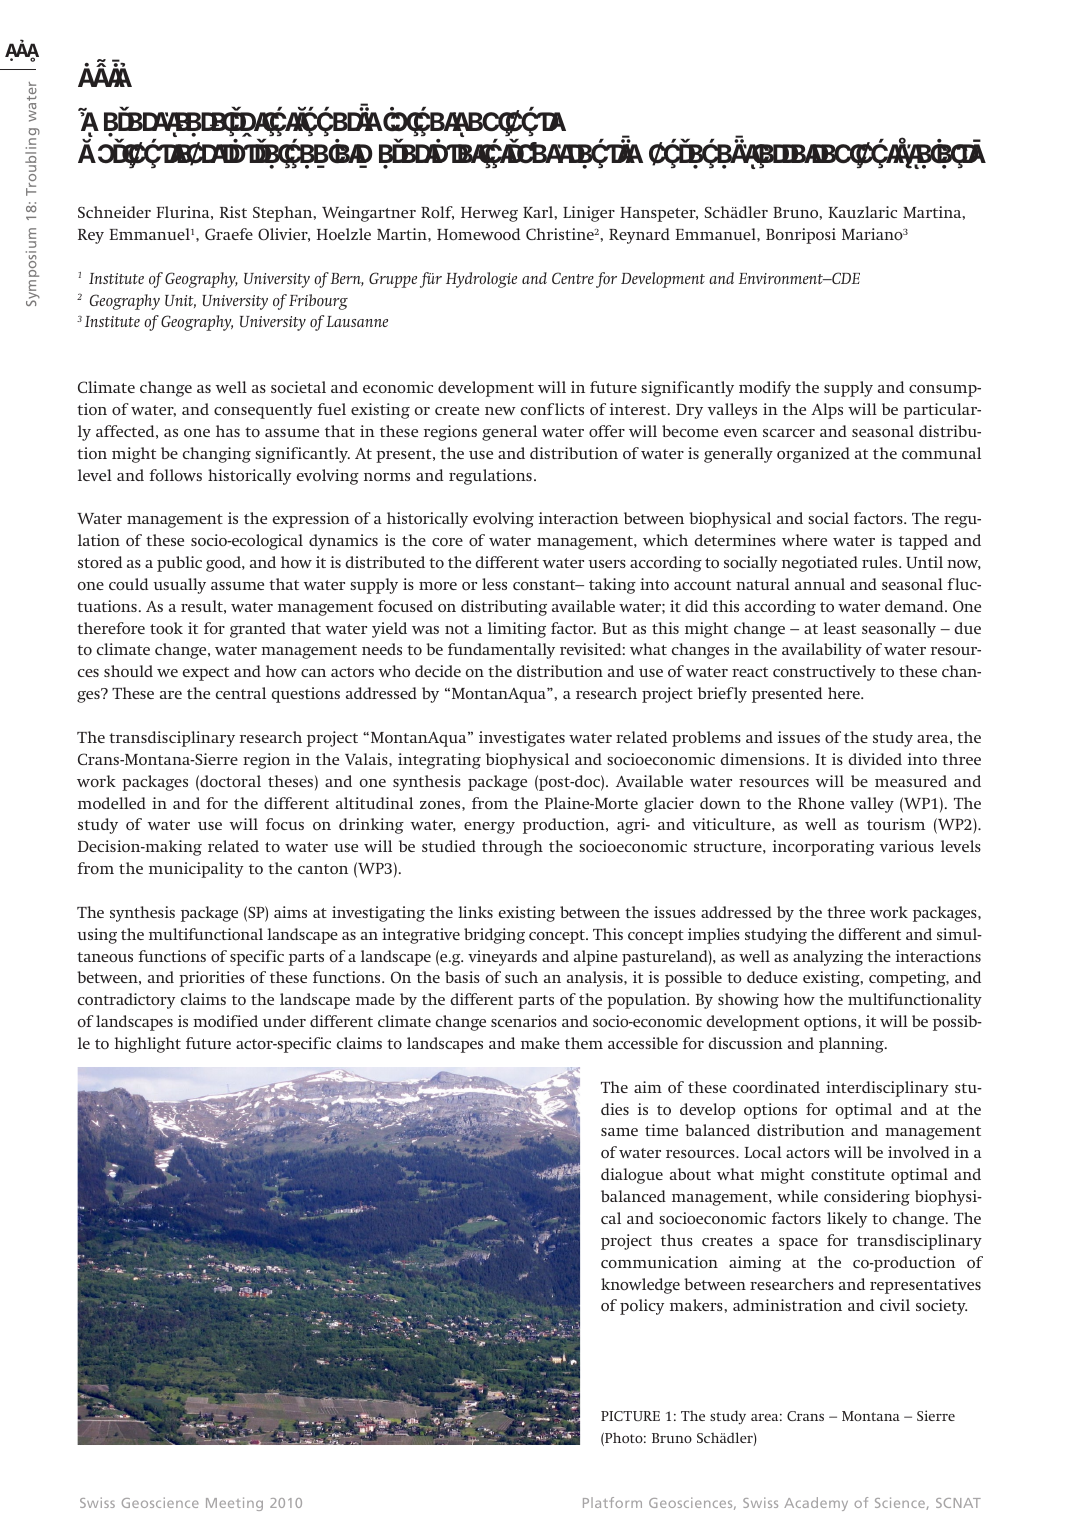 Image resolution: width=1085 pixels, height=1534 pixels. I want to click on central, so click(241, 693).
